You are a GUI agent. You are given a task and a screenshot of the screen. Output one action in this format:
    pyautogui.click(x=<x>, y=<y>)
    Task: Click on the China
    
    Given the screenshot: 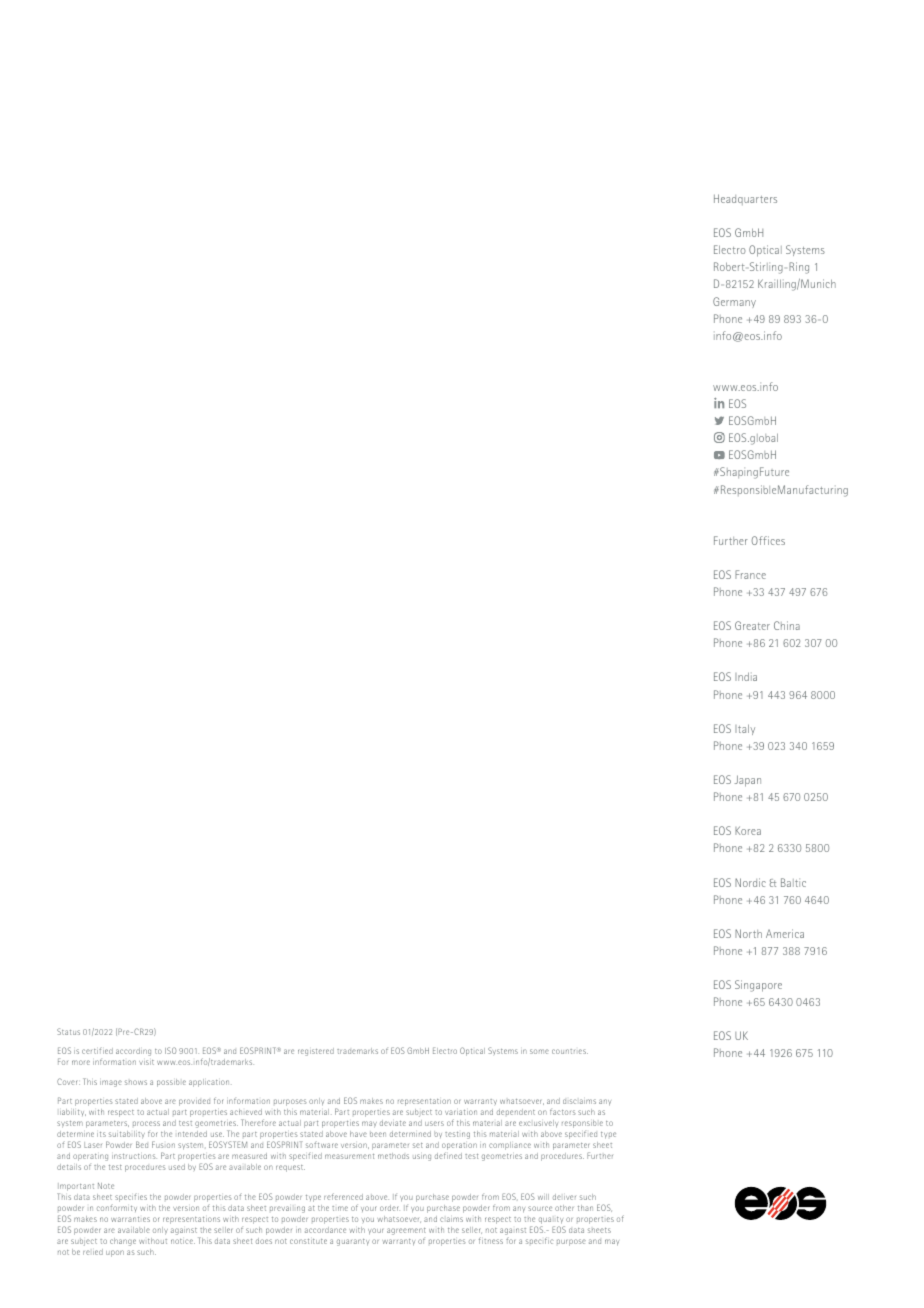 What is the action you would take?
    pyautogui.click(x=787, y=625)
